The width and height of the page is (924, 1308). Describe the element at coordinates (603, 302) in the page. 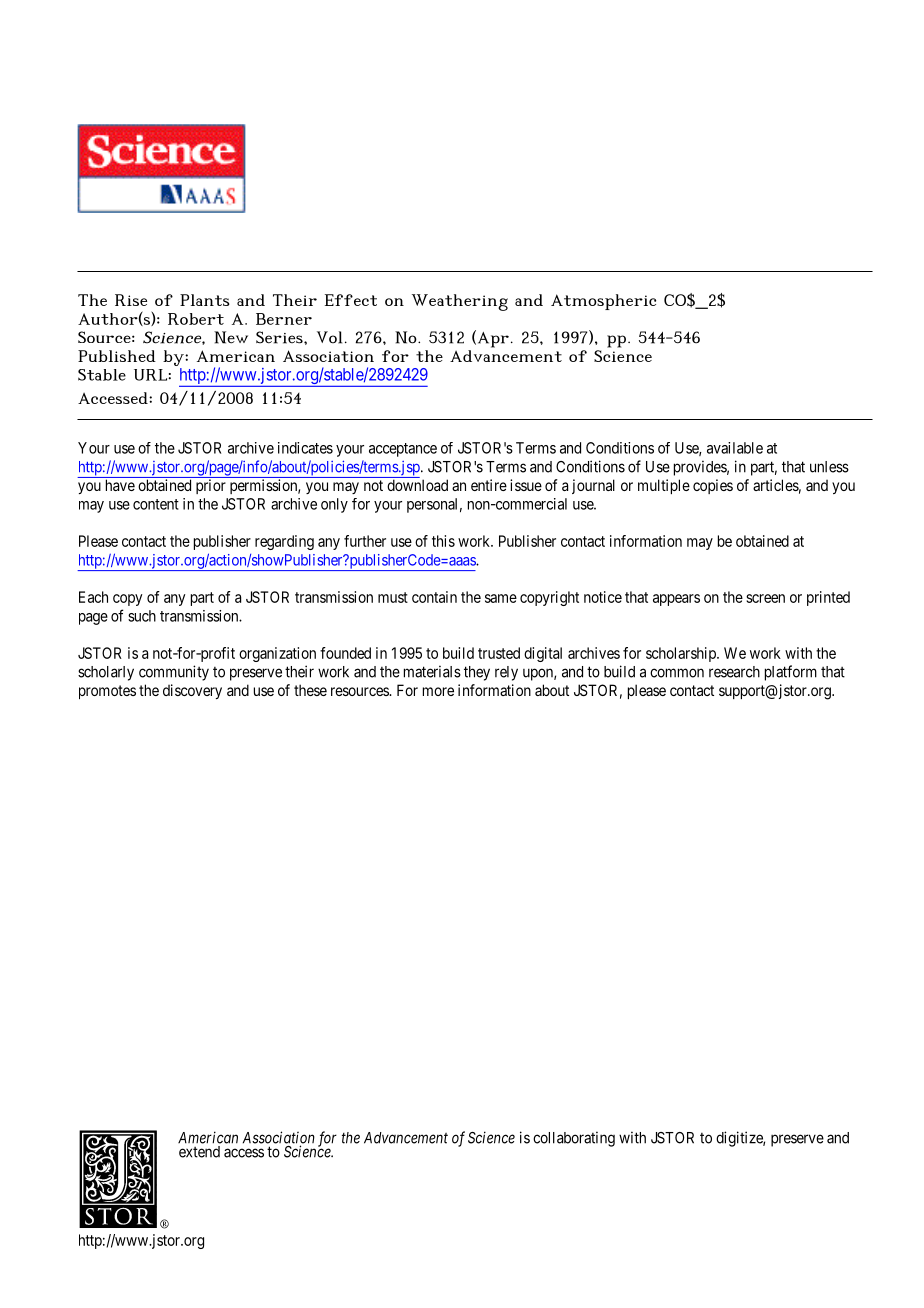

I see `Atmospheric` at that location.
